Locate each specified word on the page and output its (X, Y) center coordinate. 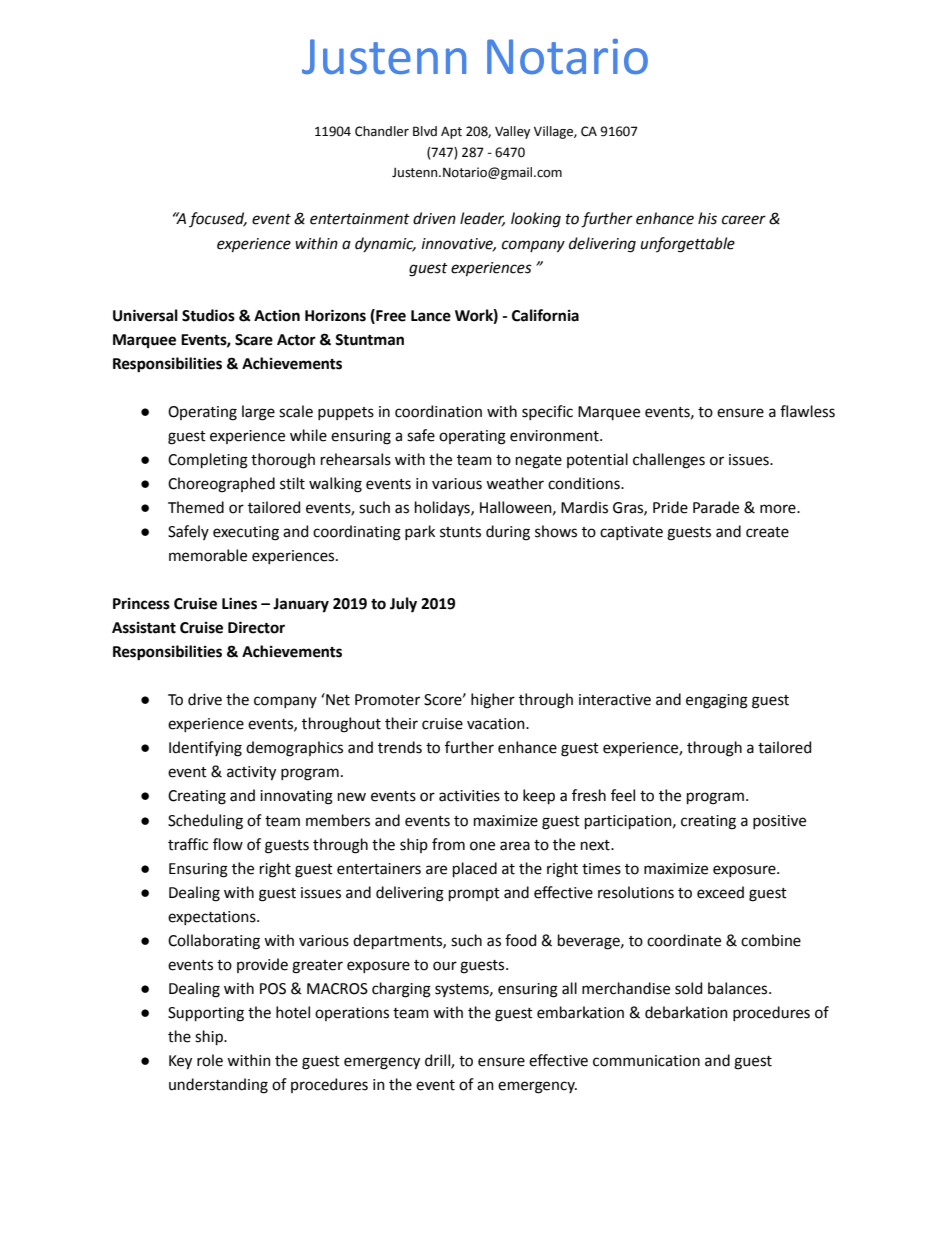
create (767, 532)
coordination (438, 411)
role (210, 1060)
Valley (512, 132)
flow (228, 844)
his (707, 218)
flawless (807, 411)
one (482, 846)
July (403, 605)
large (258, 413)
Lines (239, 603)
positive (779, 822)
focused (218, 219)
